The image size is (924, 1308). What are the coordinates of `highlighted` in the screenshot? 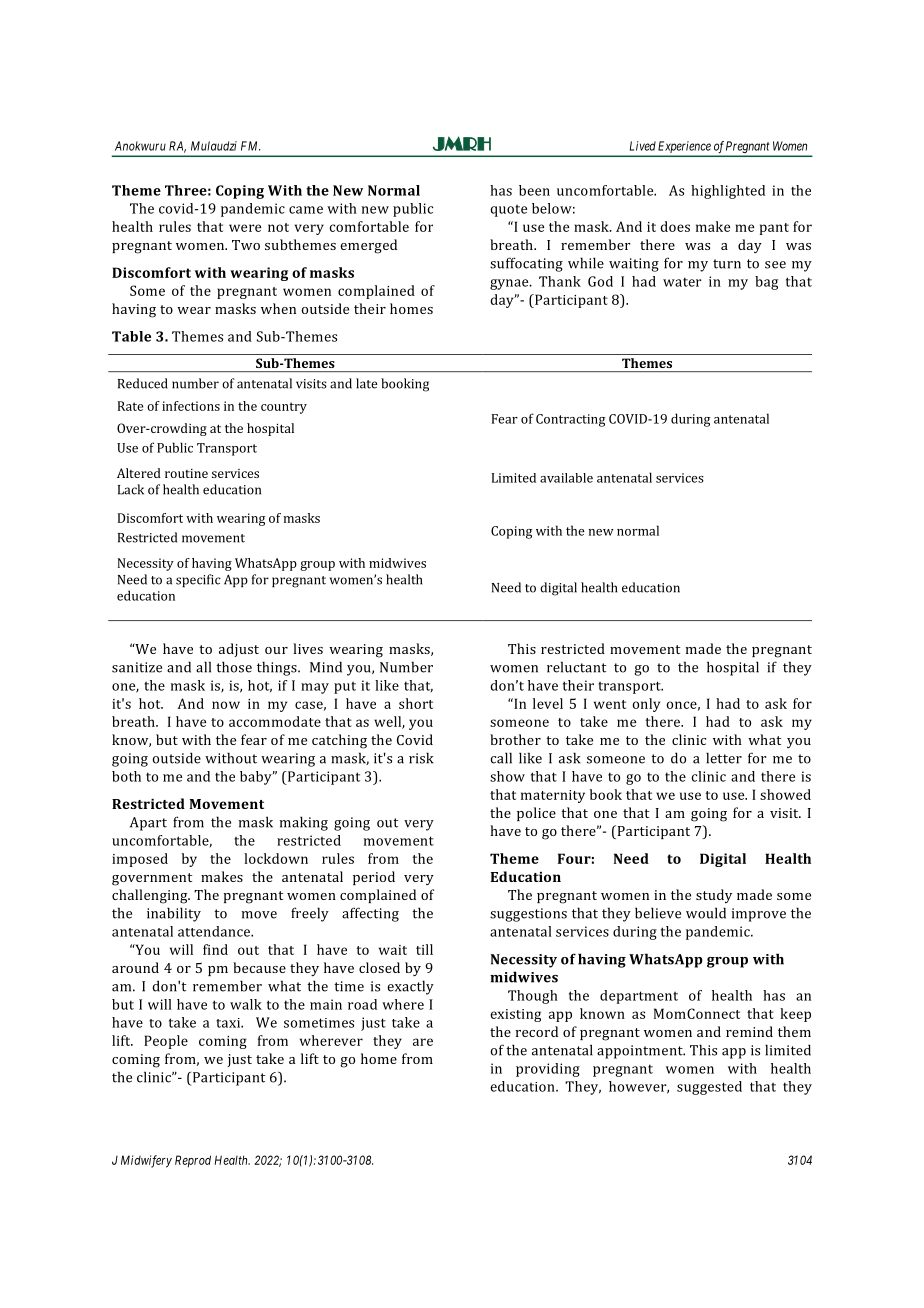 It's located at (728, 192).
